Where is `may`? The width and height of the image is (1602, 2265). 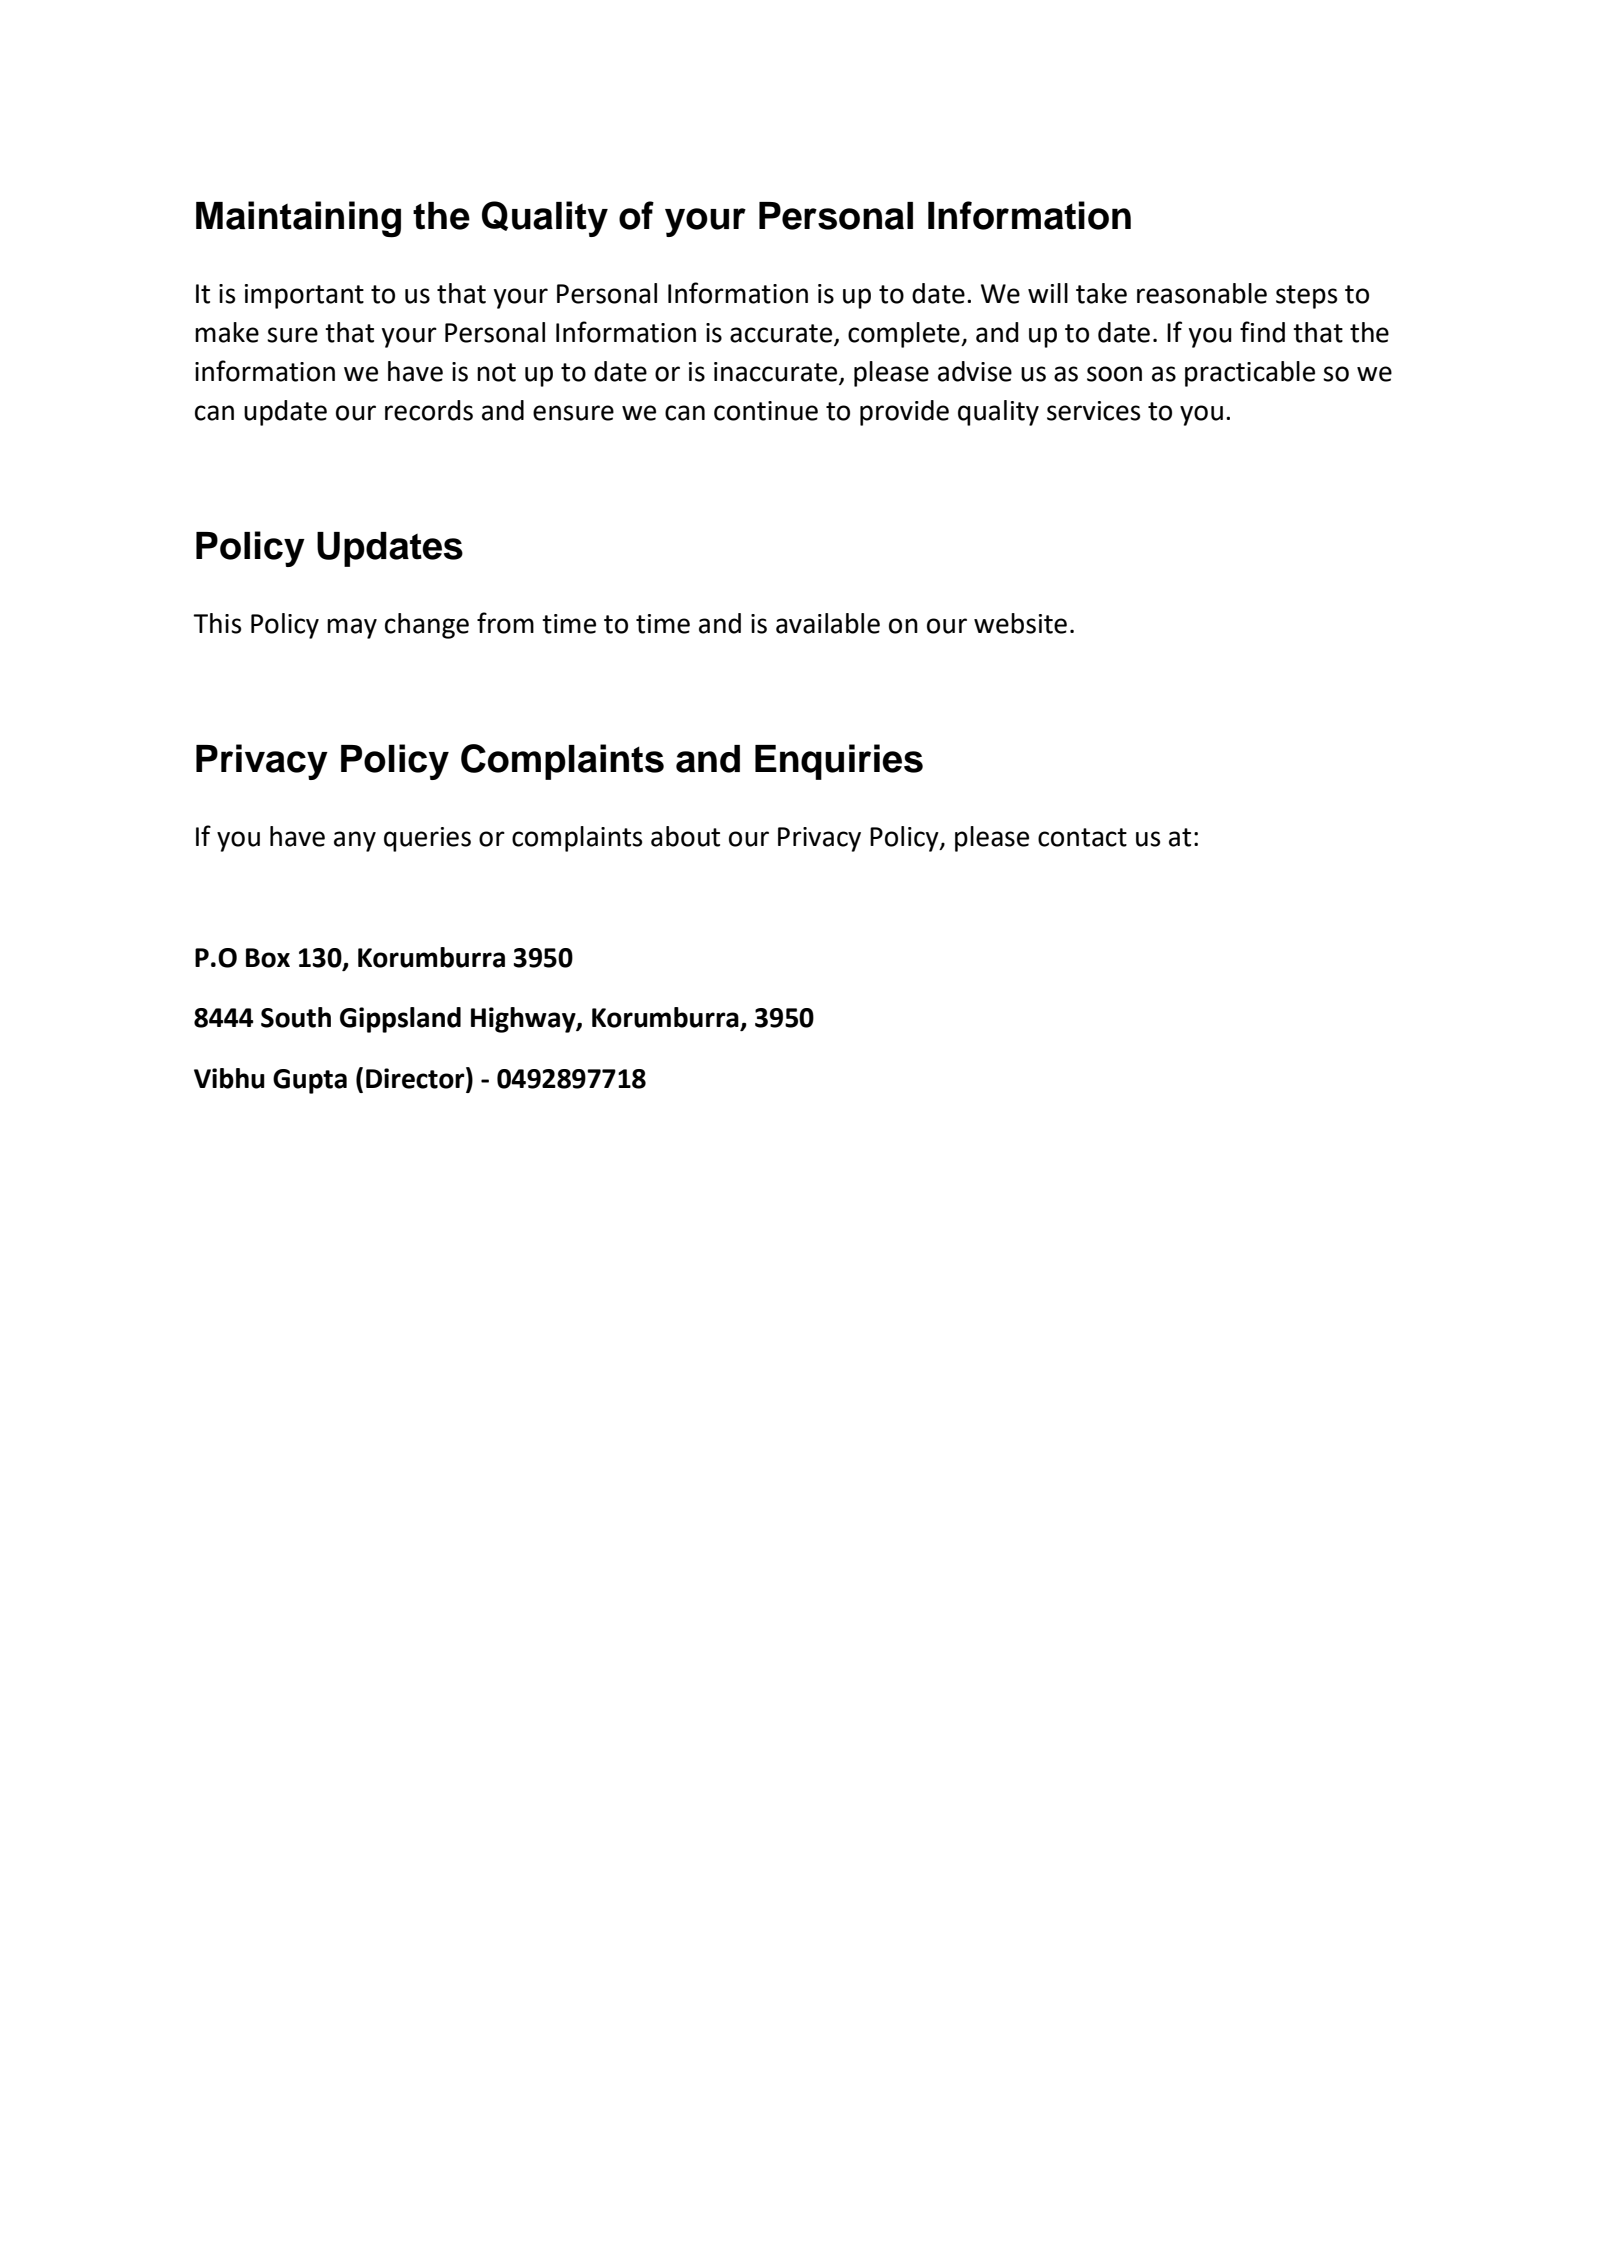 may is located at coordinates (352, 628).
